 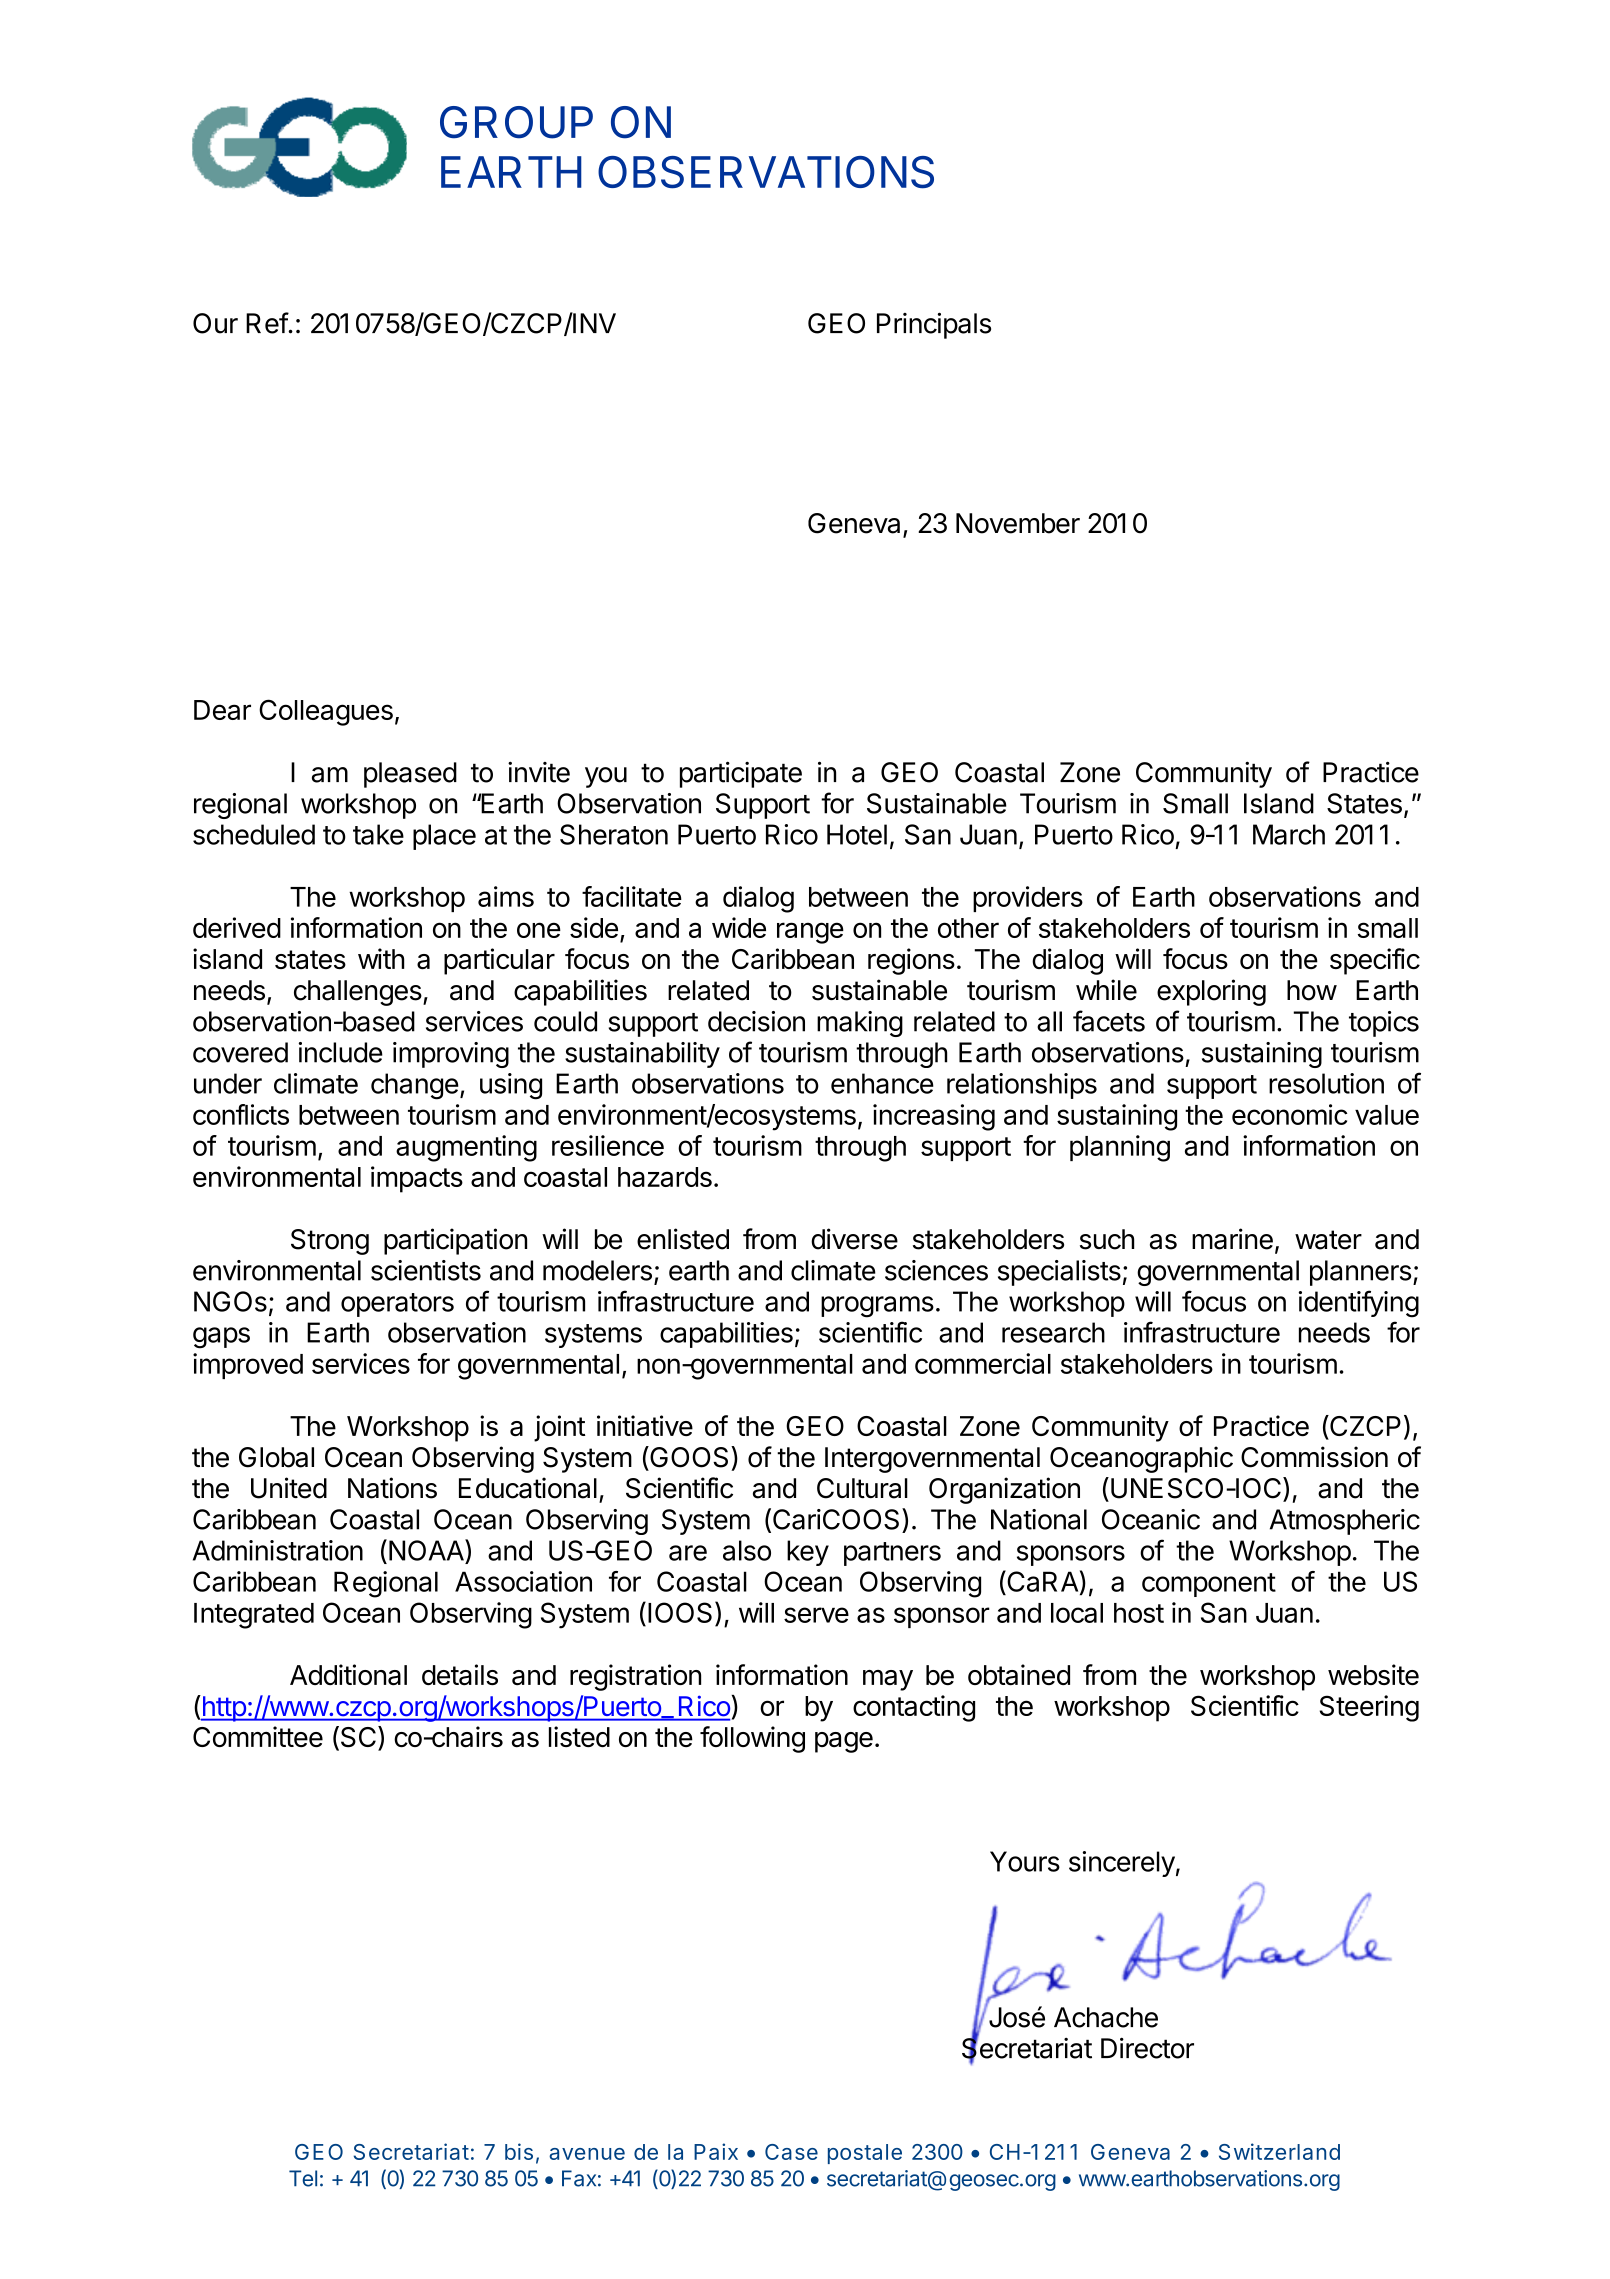 I want to click on Additional, so click(x=348, y=1675).
